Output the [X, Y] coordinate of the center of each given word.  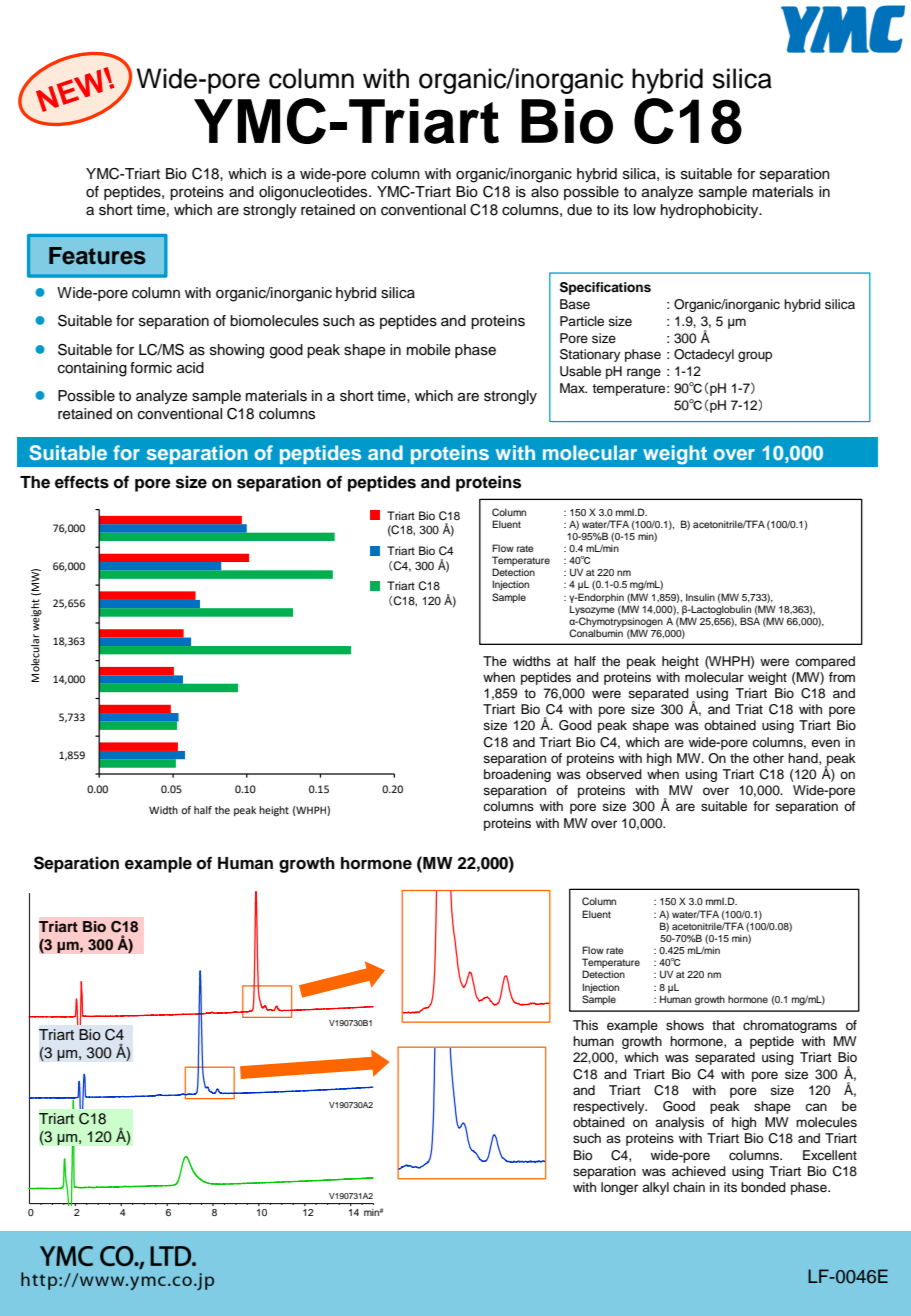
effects [82, 482]
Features [97, 256]
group [755, 356]
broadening [517, 775]
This [585, 1025]
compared [825, 662]
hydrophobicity [711, 211]
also [545, 192]
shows [685, 1025]
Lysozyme [592, 610]
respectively [610, 1107]
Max [573, 388]
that [723, 1025]
